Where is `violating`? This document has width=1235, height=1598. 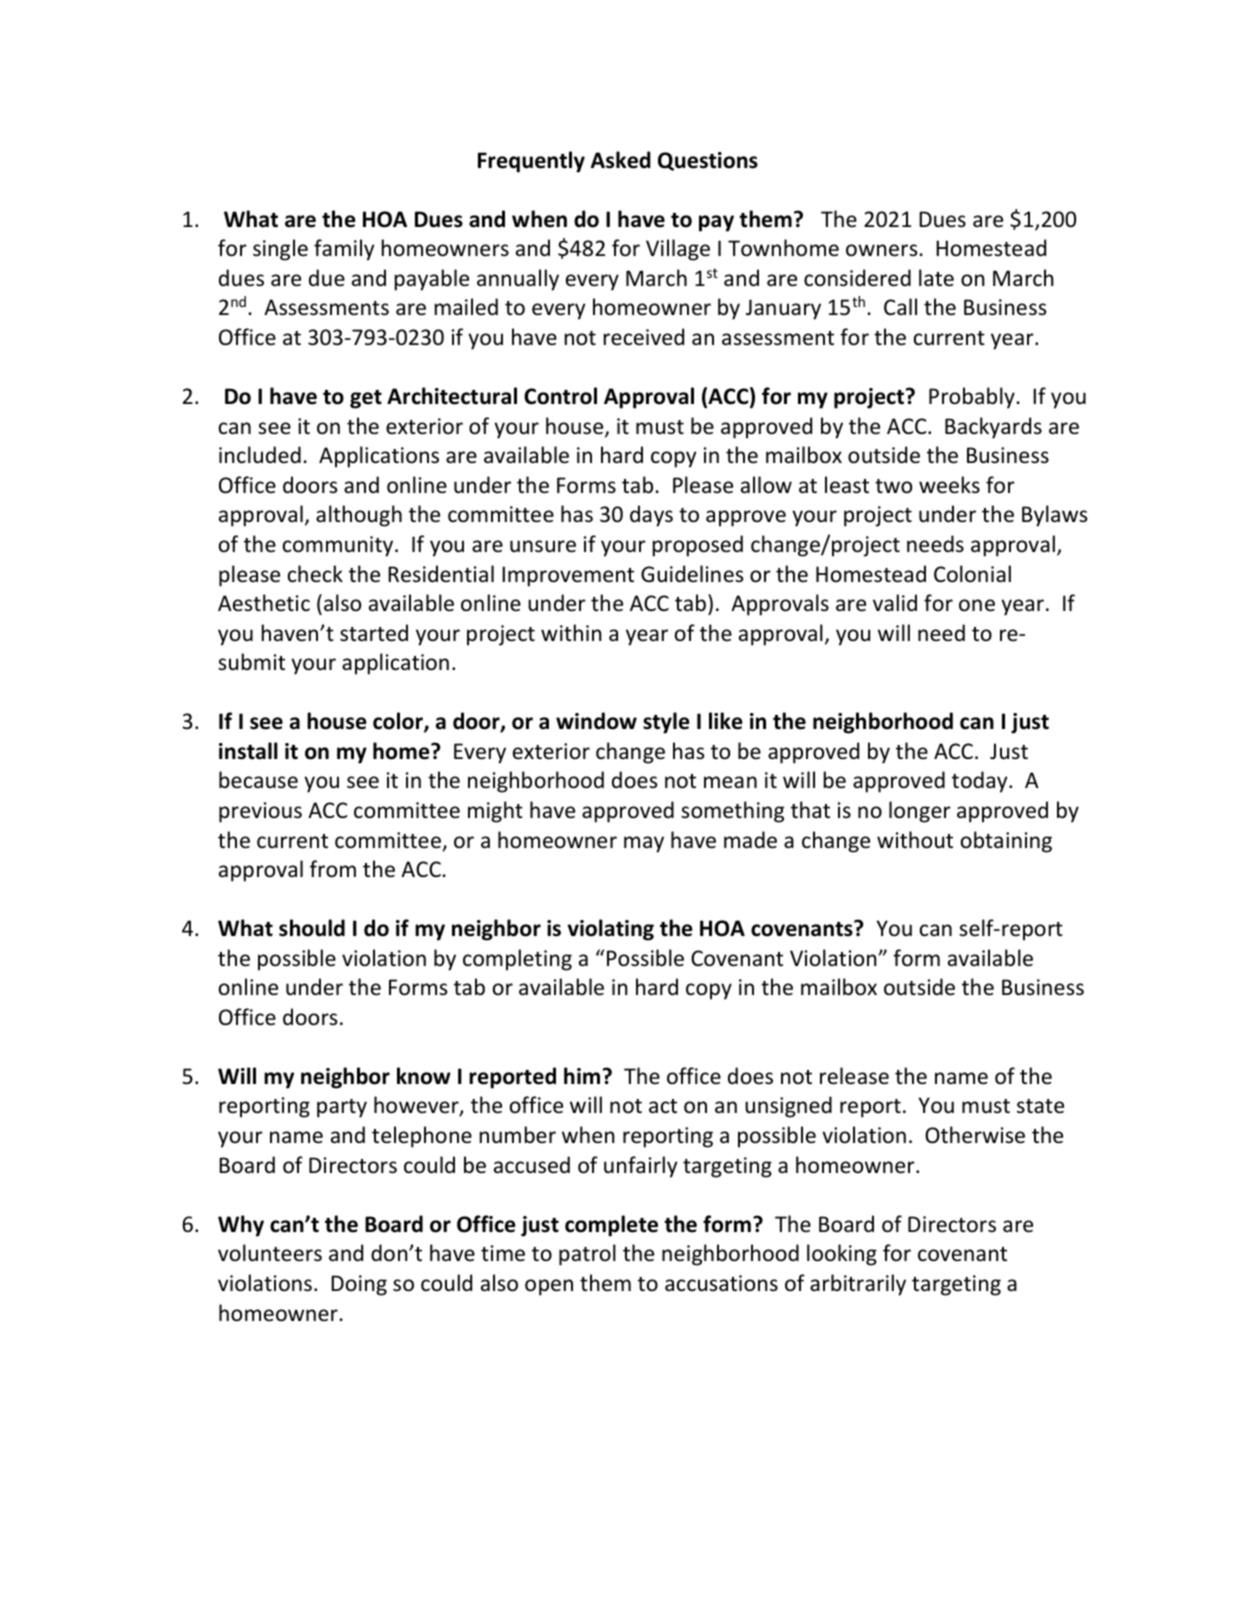
violating is located at coordinates (611, 930).
